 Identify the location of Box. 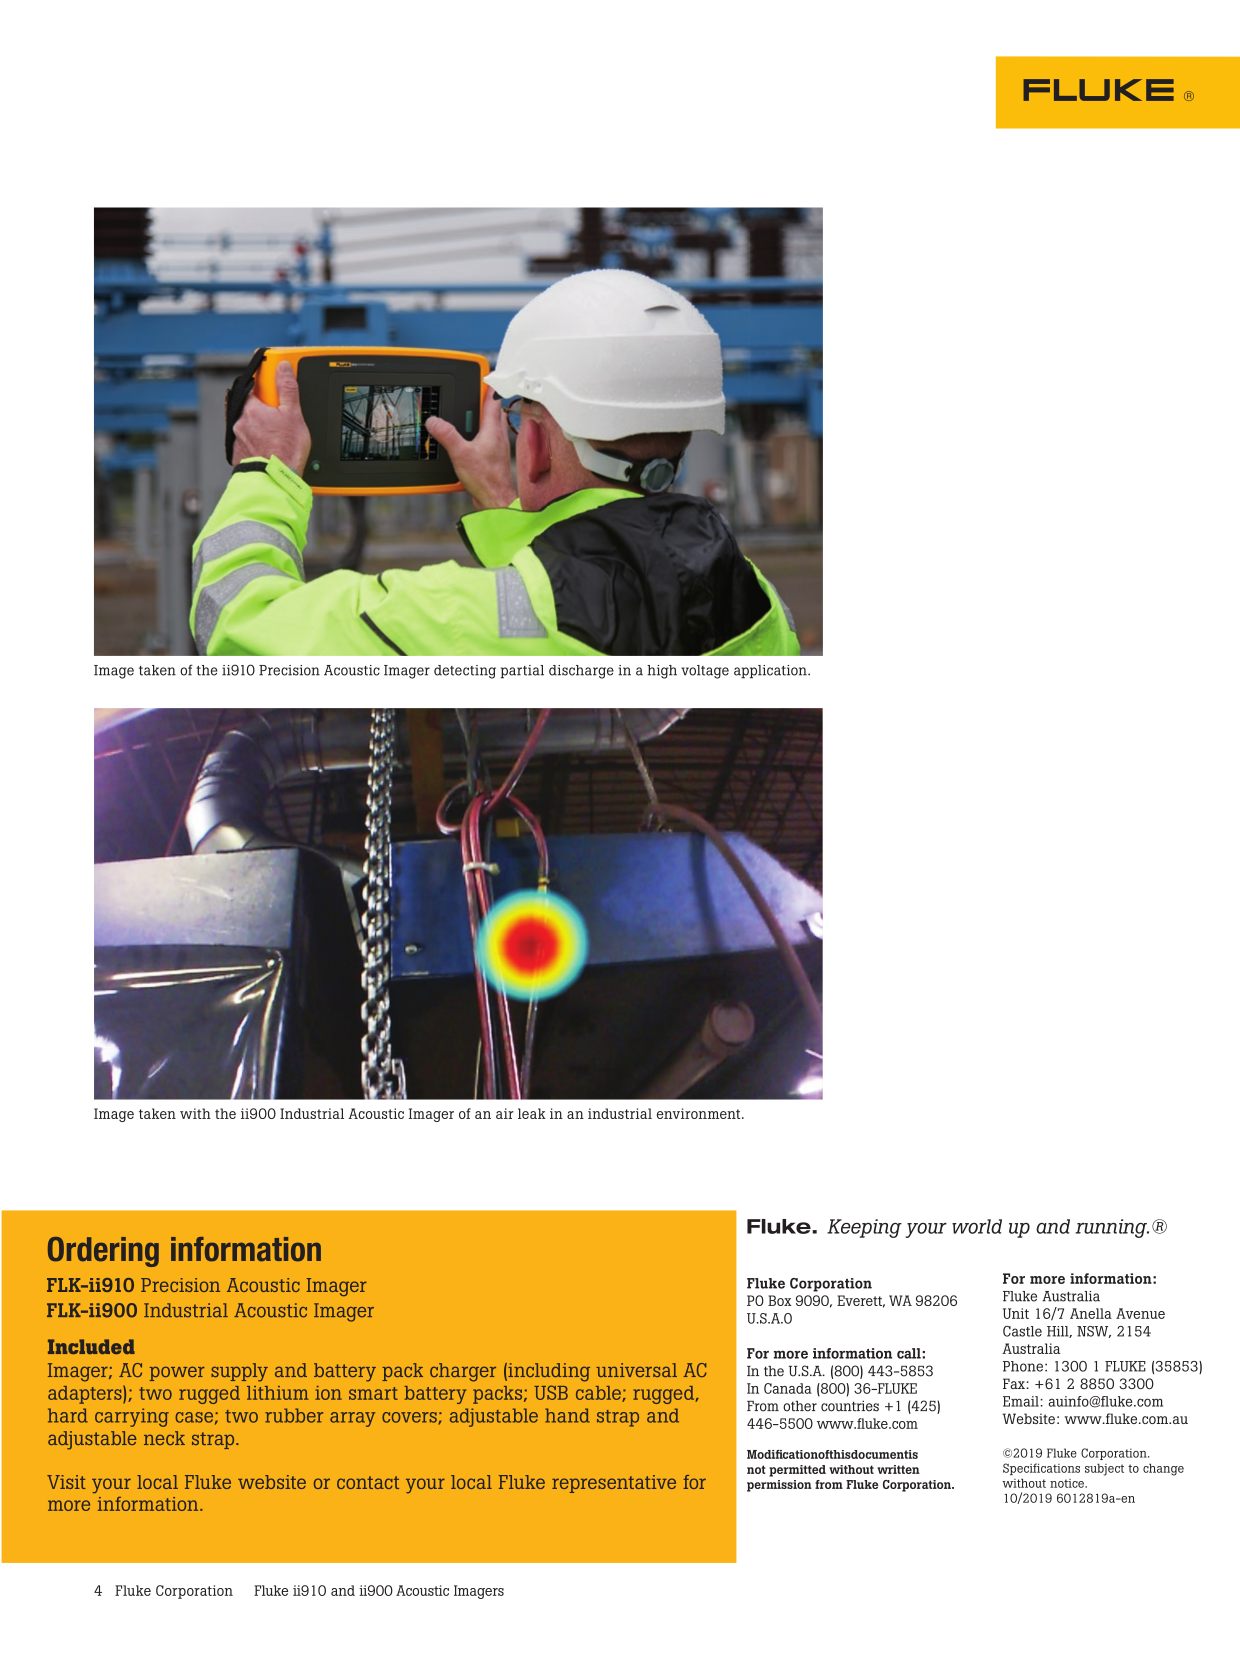
(780, 1300).
